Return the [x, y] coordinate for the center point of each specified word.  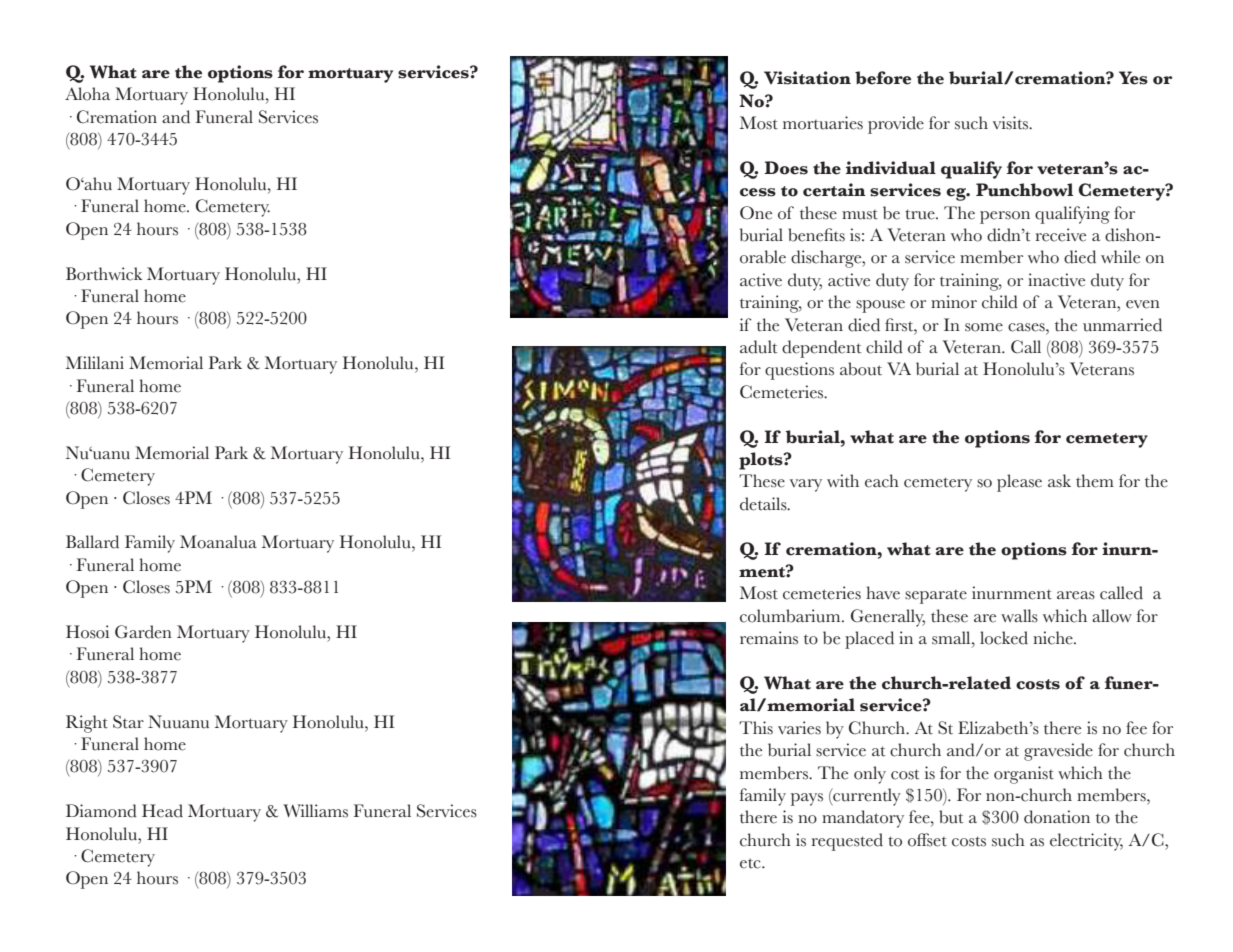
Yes [1133, 78]
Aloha [87, 94]
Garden [143, 632]
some [984, 327]
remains [769, 638]
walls [1019, 616]
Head [162, 811]
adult [758, 347]
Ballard [92, 542]
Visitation [807, 78]
